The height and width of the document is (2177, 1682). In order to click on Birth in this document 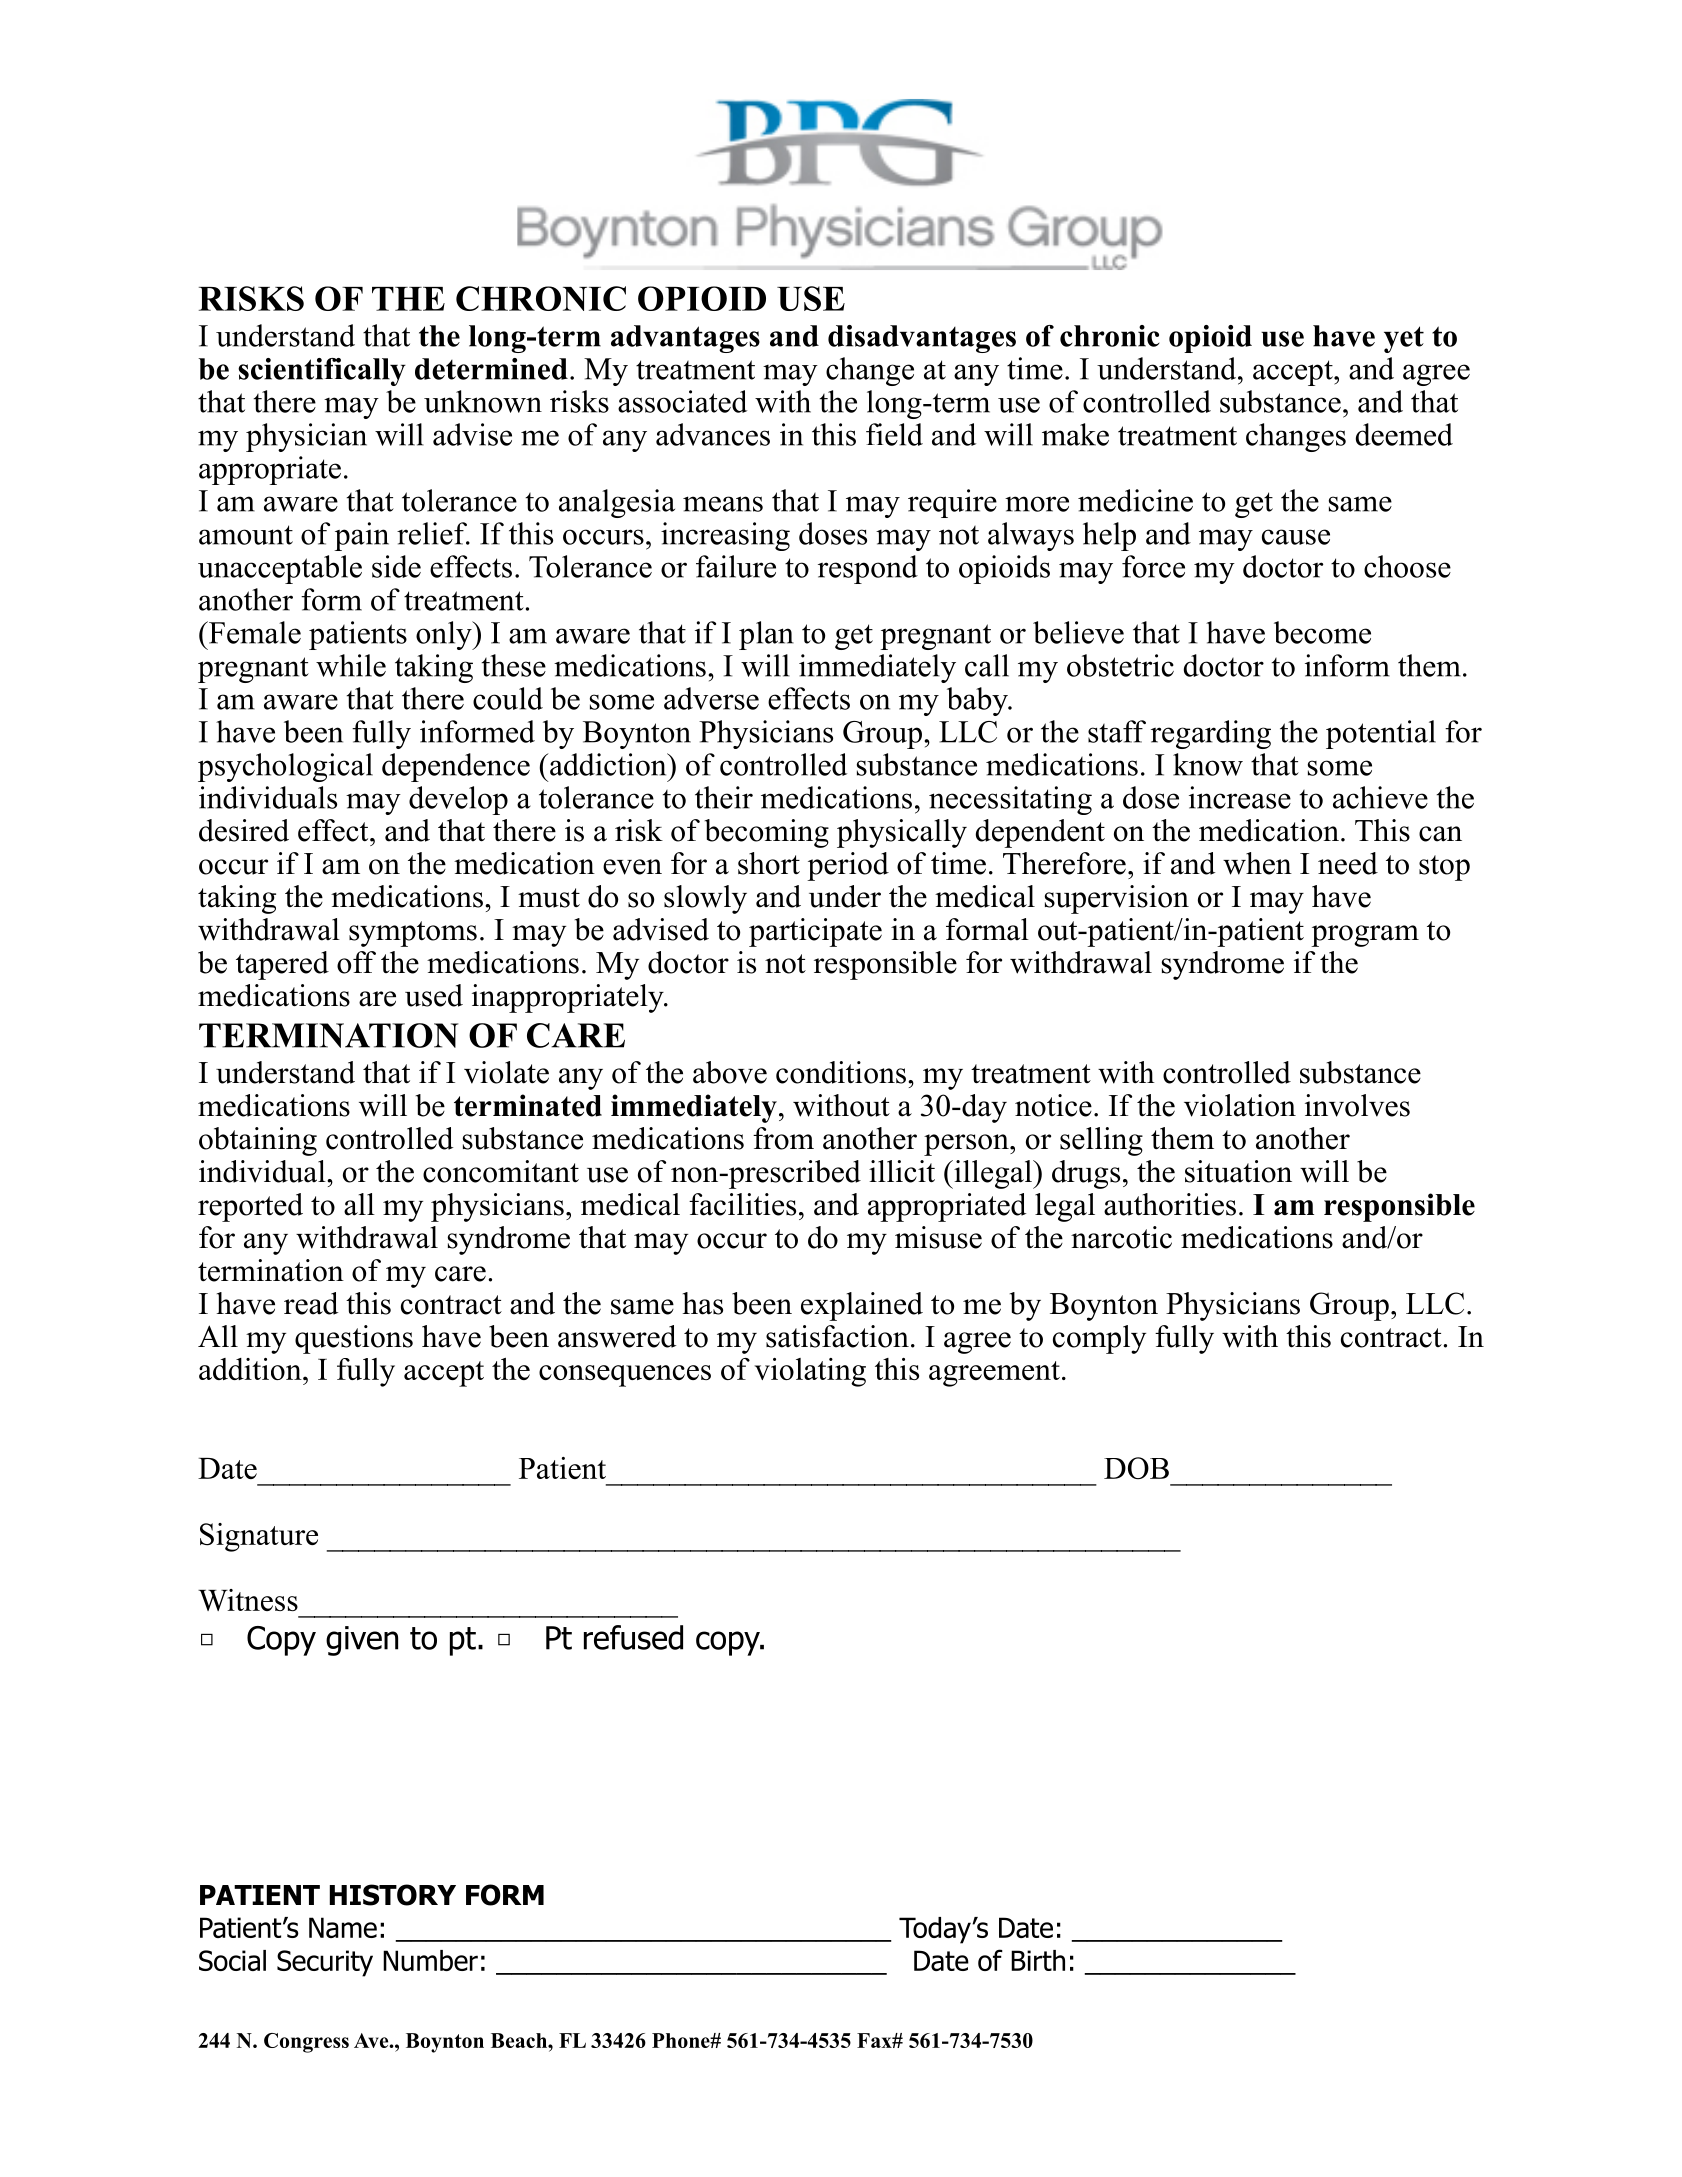, I will do `click(1038, 1960)`.
